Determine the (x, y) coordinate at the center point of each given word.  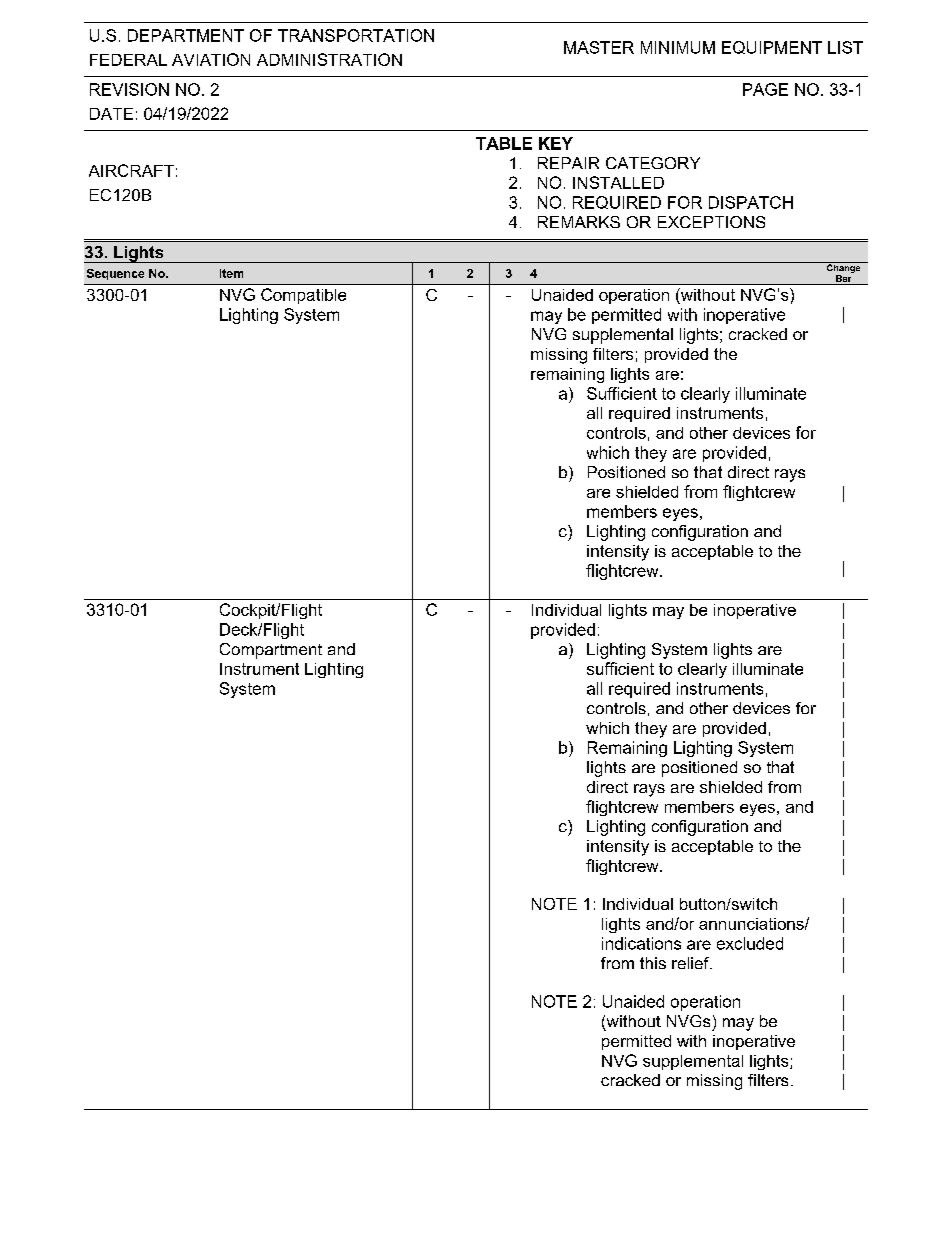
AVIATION (211, 59)
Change (843, 269)
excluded (750, 943)
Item (231, 273)
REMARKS (579, 222)
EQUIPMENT (772, 47)
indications (641, 943)
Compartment (271, 651)
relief (691, 963)
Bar (844, 280)
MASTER (599, 47)
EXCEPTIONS (711, 222)
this (653, 963)
